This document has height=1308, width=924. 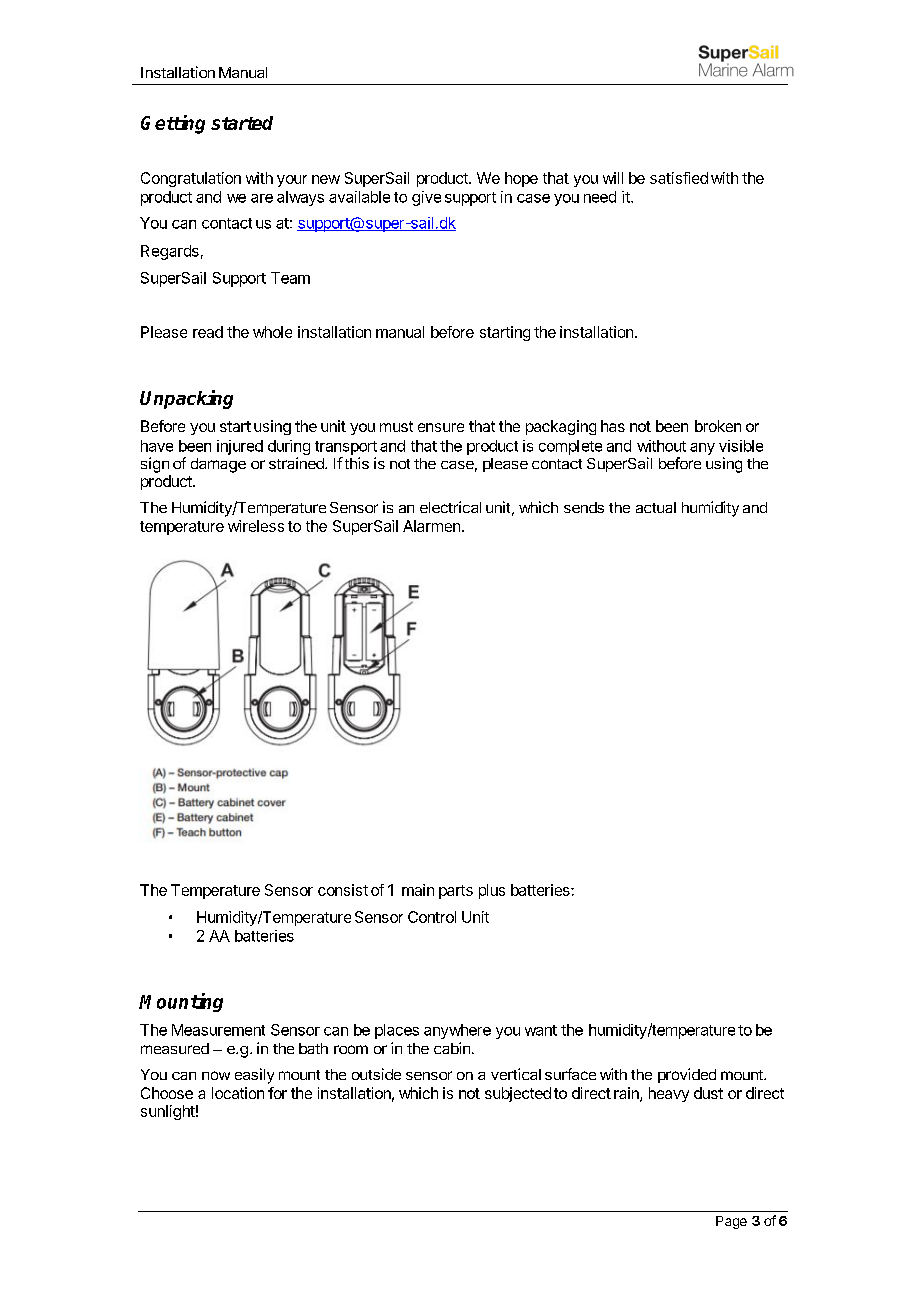 I want to click on give, so click(x=426, y=198).
